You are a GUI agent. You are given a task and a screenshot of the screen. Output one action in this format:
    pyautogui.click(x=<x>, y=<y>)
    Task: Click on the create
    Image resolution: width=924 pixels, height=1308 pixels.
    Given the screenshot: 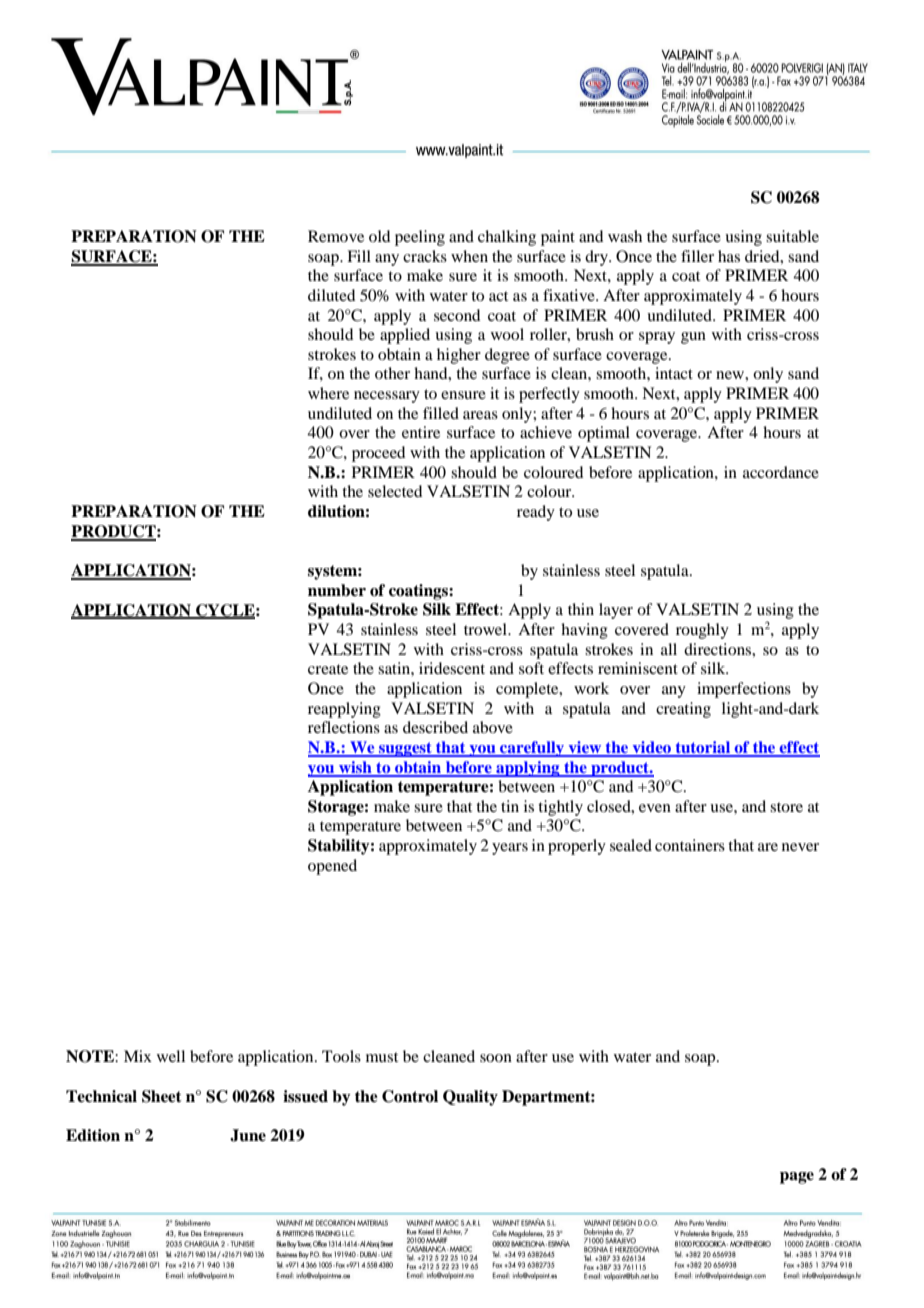 What is the action you would take?
    pyautogui.click(x=328, y=669)
